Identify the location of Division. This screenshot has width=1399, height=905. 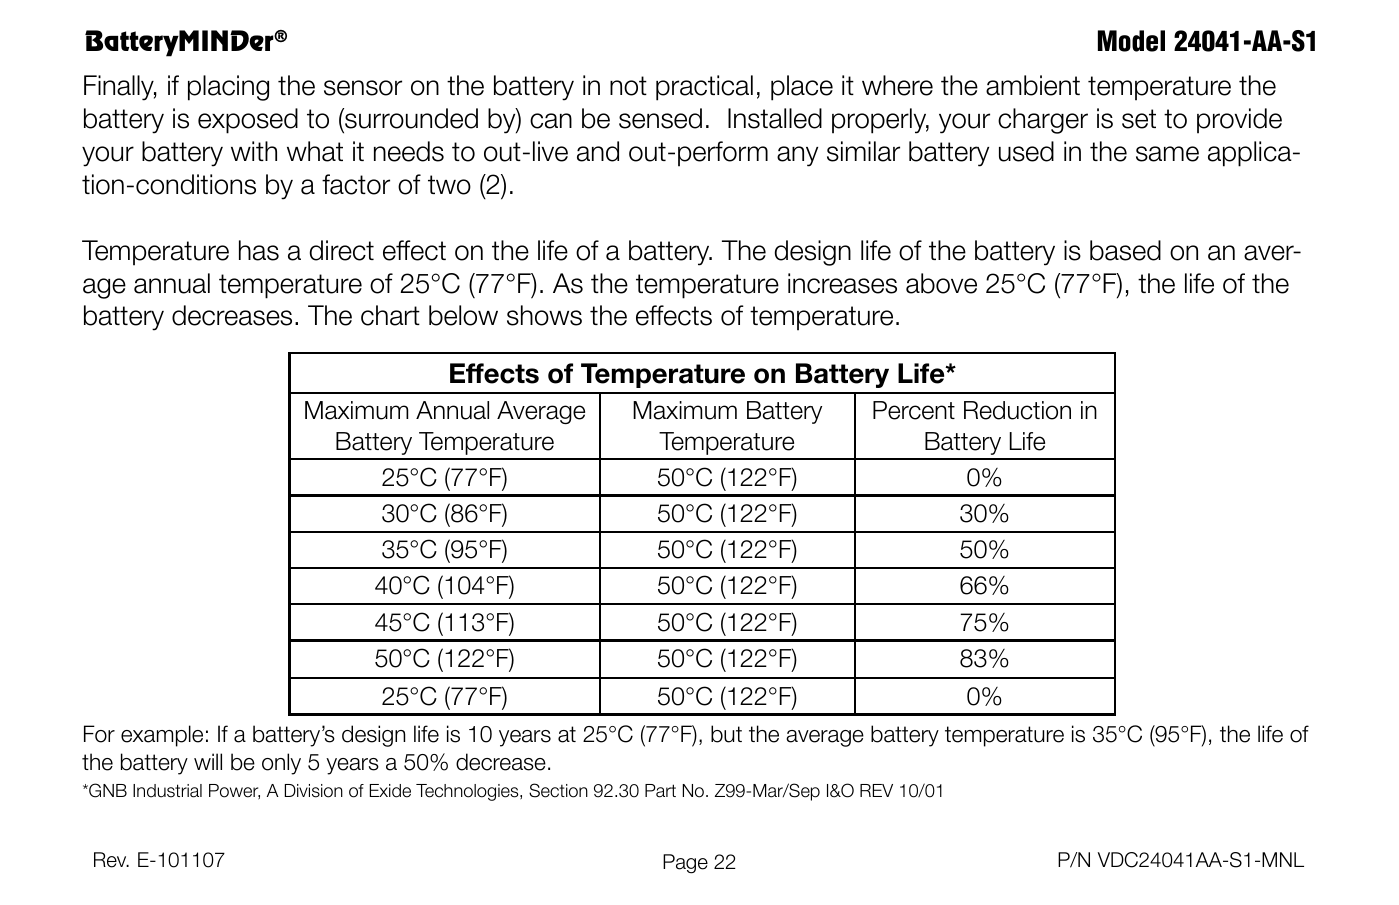
(314, 791).
